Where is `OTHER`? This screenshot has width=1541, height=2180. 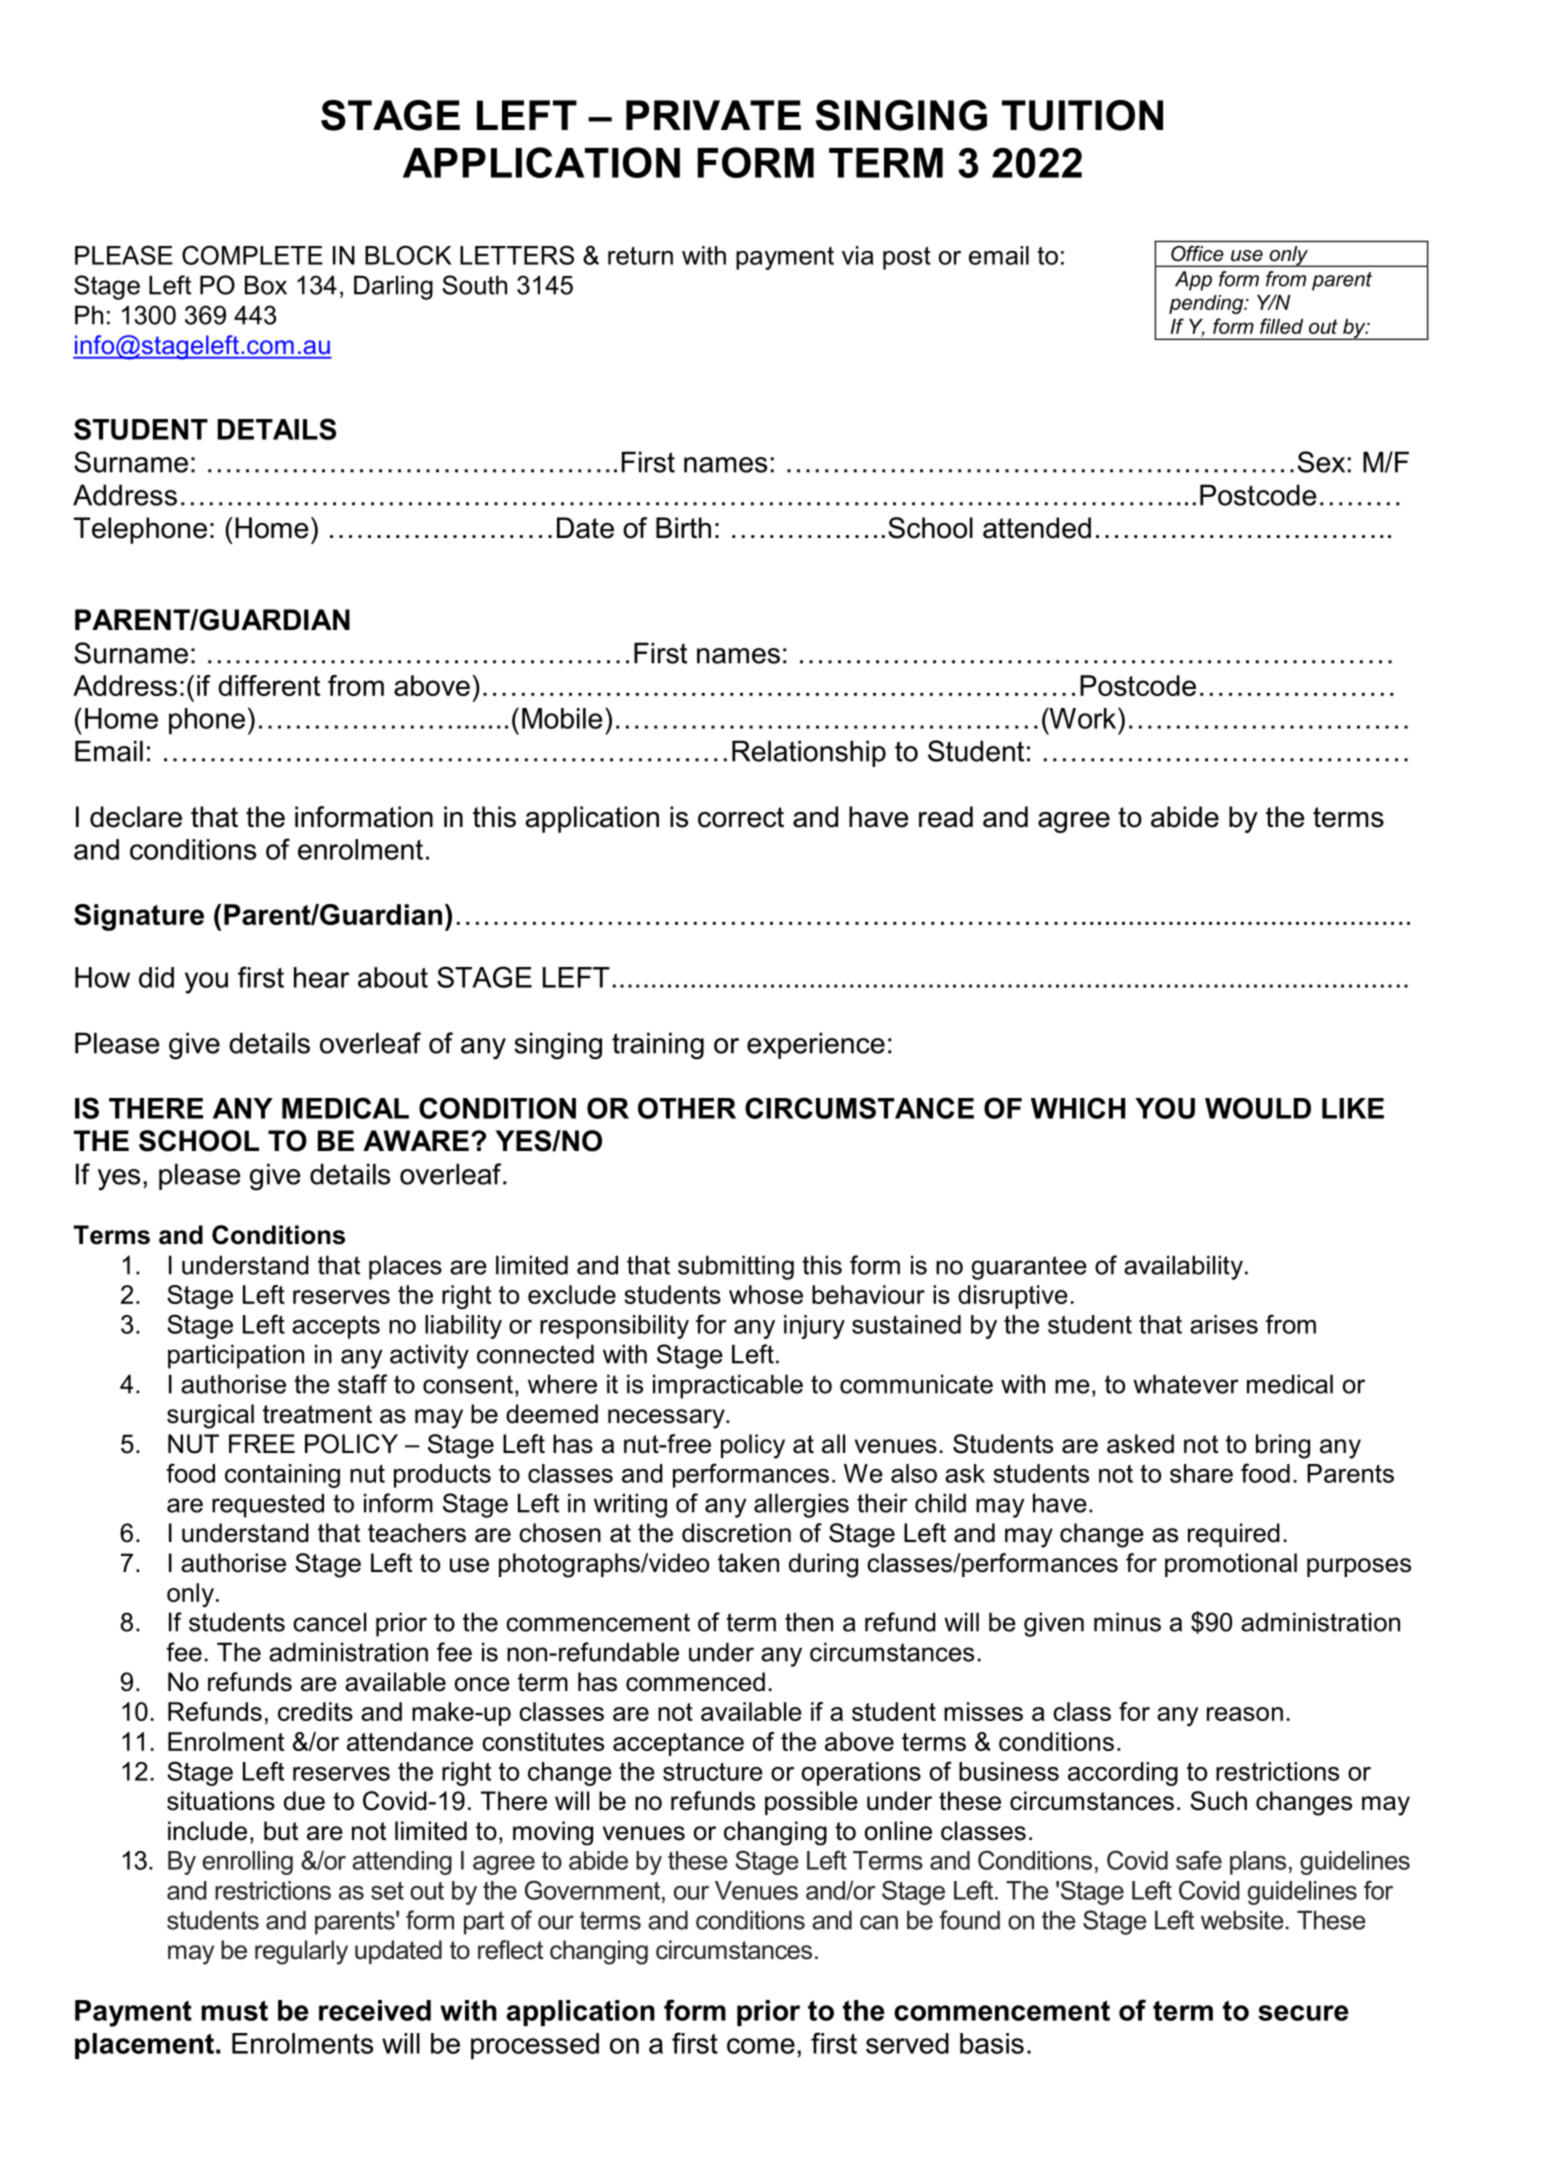
OTHER is located at coordinates (687, 1108).
